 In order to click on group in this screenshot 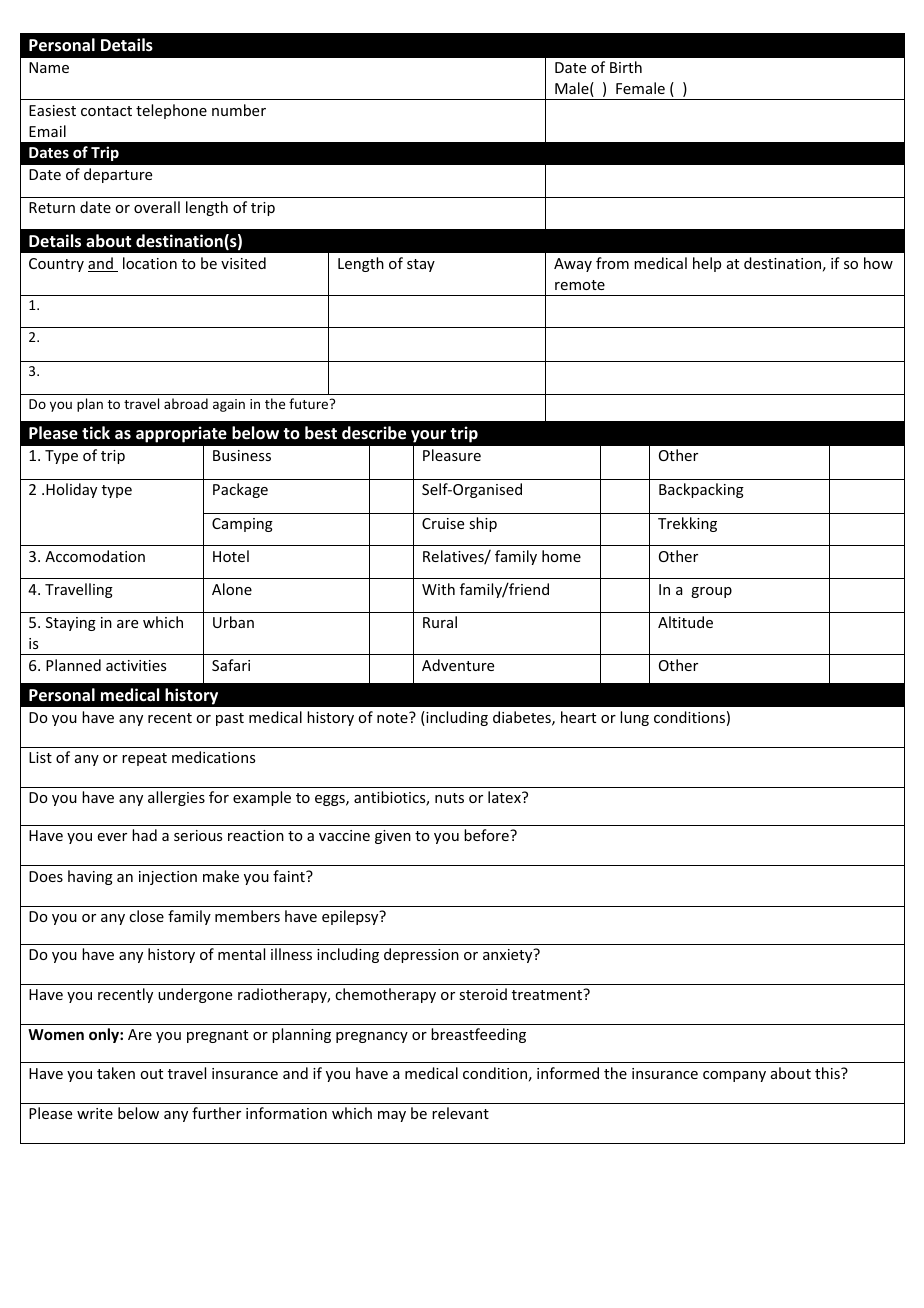, I will do `click(711, 592)`.
